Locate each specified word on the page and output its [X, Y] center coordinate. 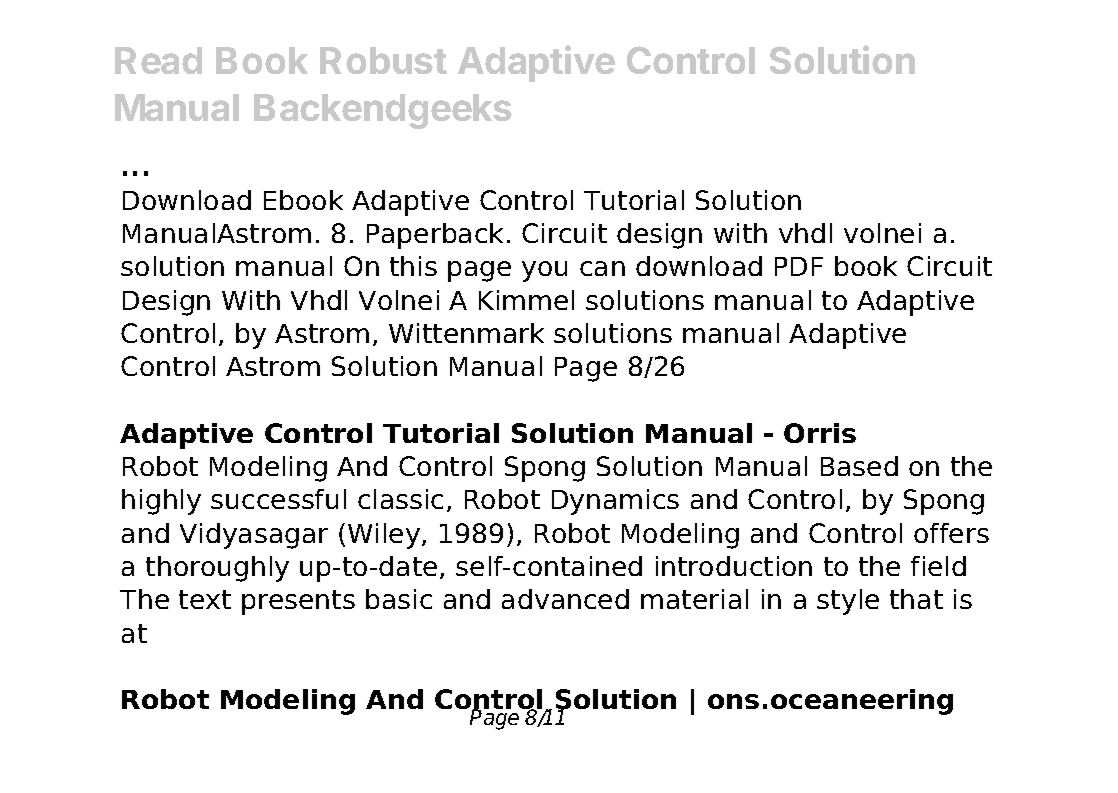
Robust [383, 60]
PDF [799, 266]
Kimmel [526, 300]
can [602, 268]
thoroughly [217, 569]
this [413, 266]
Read [158, 60]
